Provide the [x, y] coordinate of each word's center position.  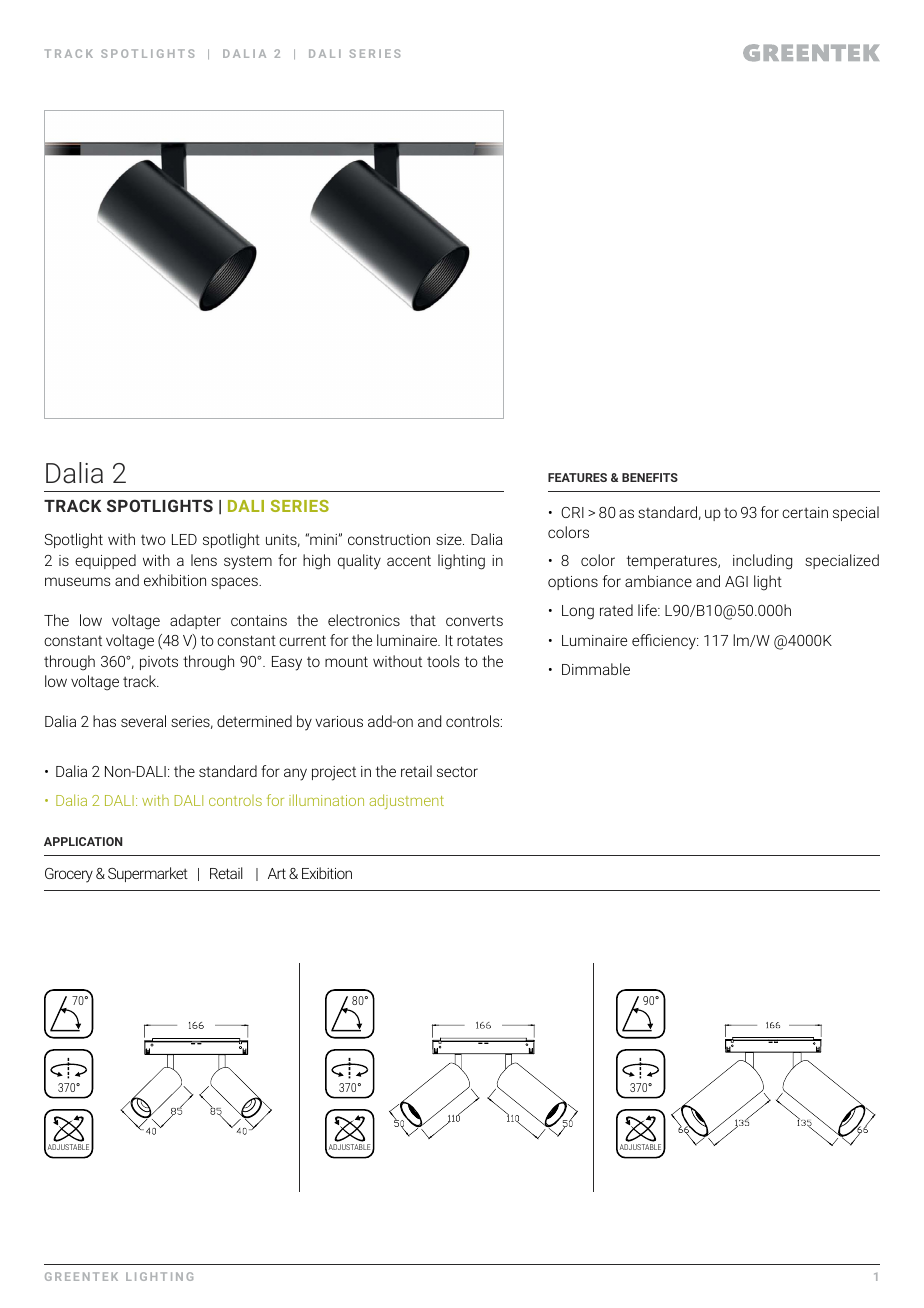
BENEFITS [650, 477]
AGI [736, 581]
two [153, 540]
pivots [159, 663]
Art [277, 873]
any [295, 774]
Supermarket [148, 874]
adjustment [406, 801]
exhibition [175, 580]
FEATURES [577, 477]
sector [457, 771]
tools [443, 661]
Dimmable [596, 669]
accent [409, 560]
